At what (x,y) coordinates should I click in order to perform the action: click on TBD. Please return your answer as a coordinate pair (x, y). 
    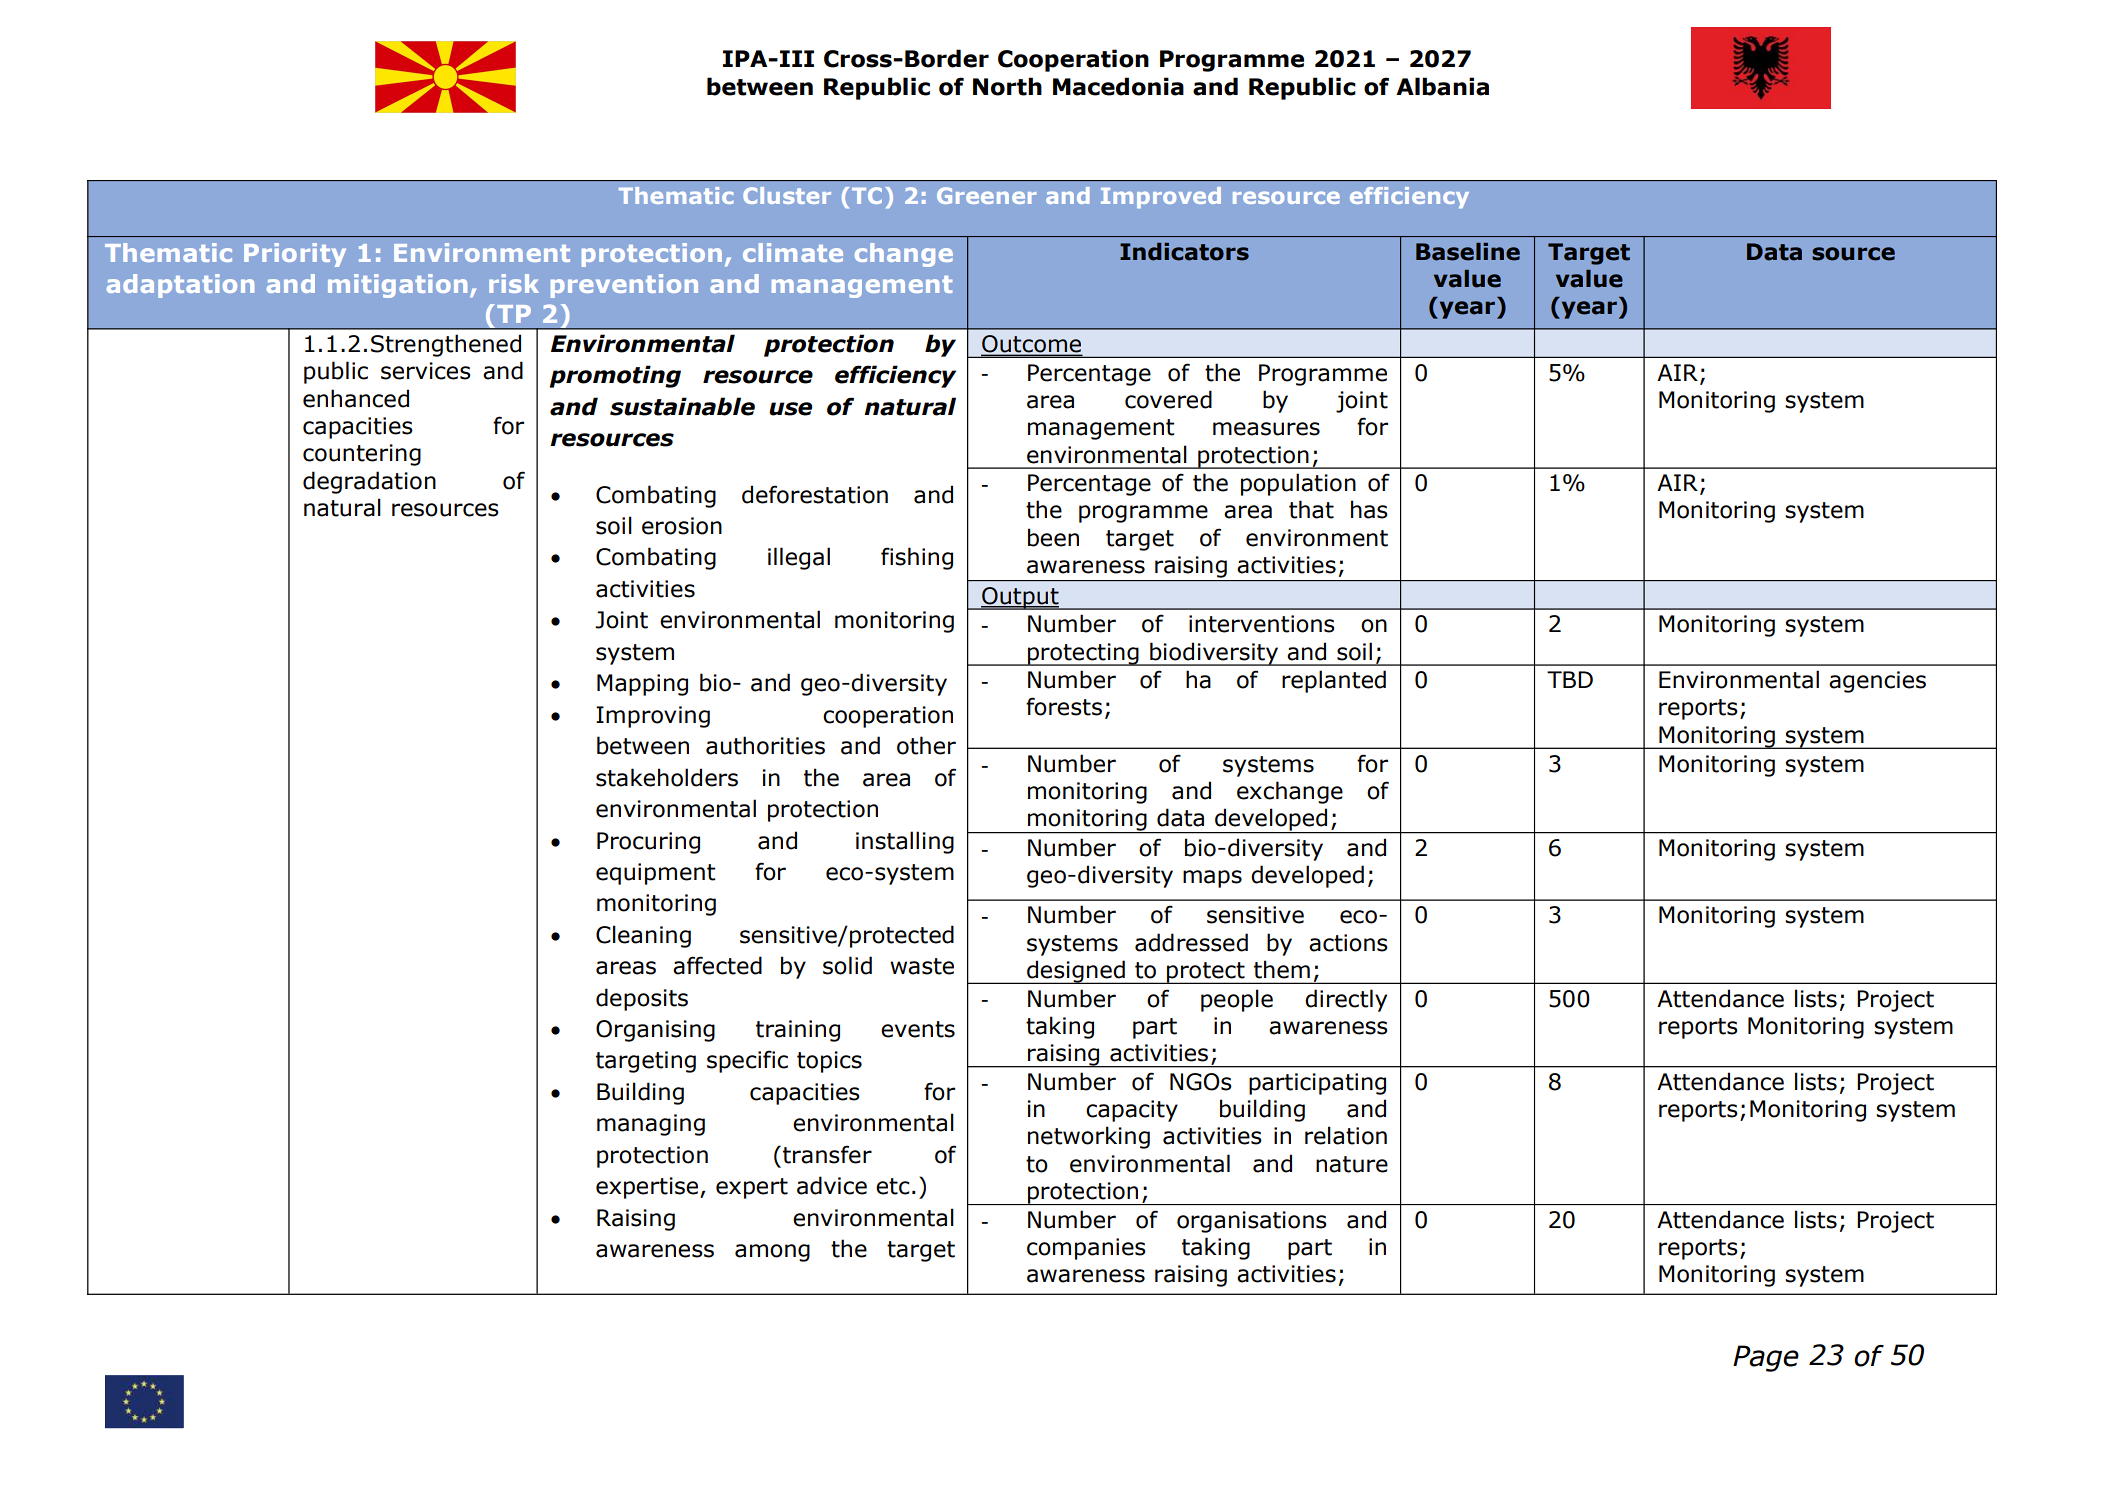
    Looking at the image, I should click on (1570, 679).
